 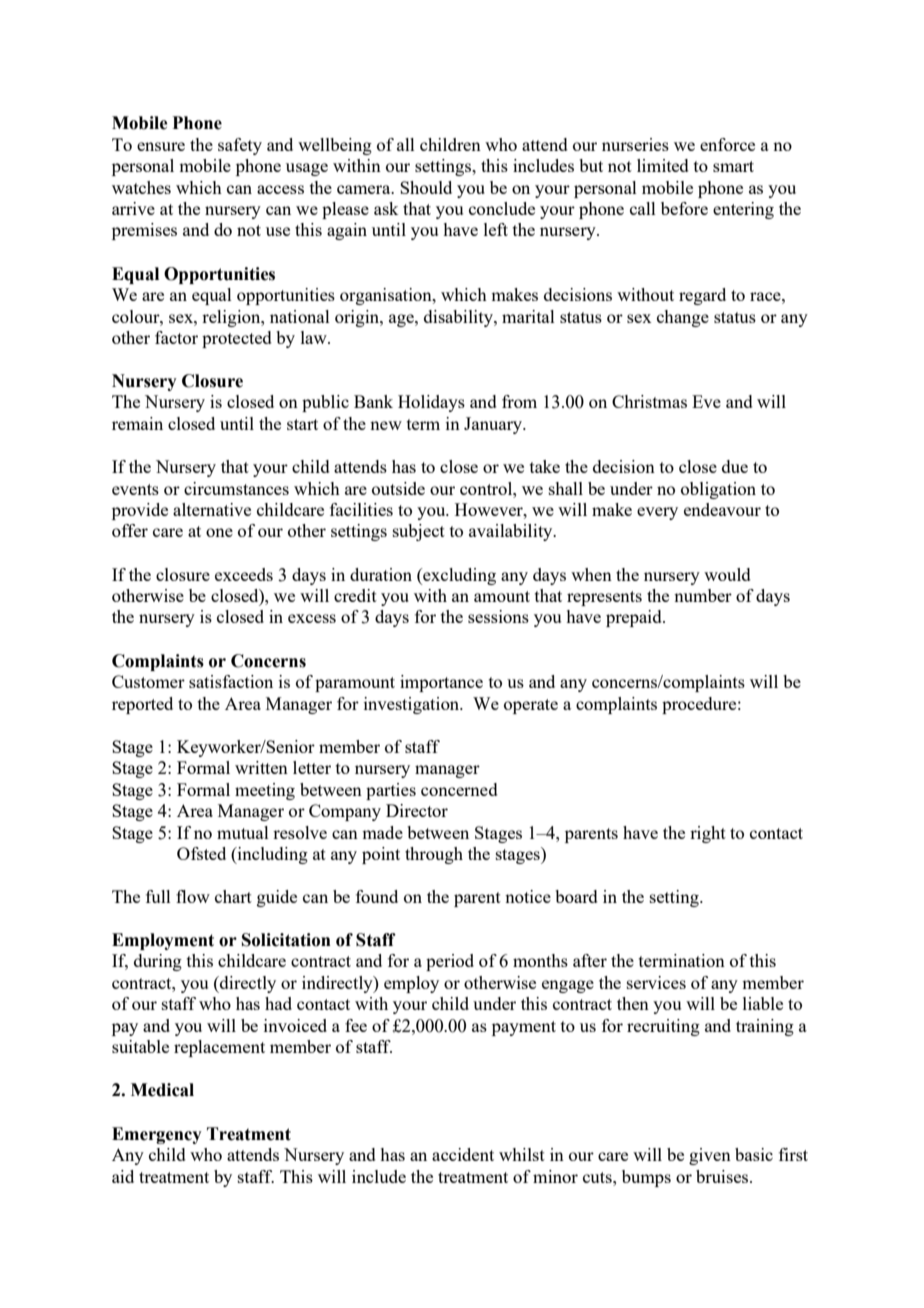 What do you see at coordinates (459, 789) in the document?
I see `concerned` at bounding box center [459, 789].
